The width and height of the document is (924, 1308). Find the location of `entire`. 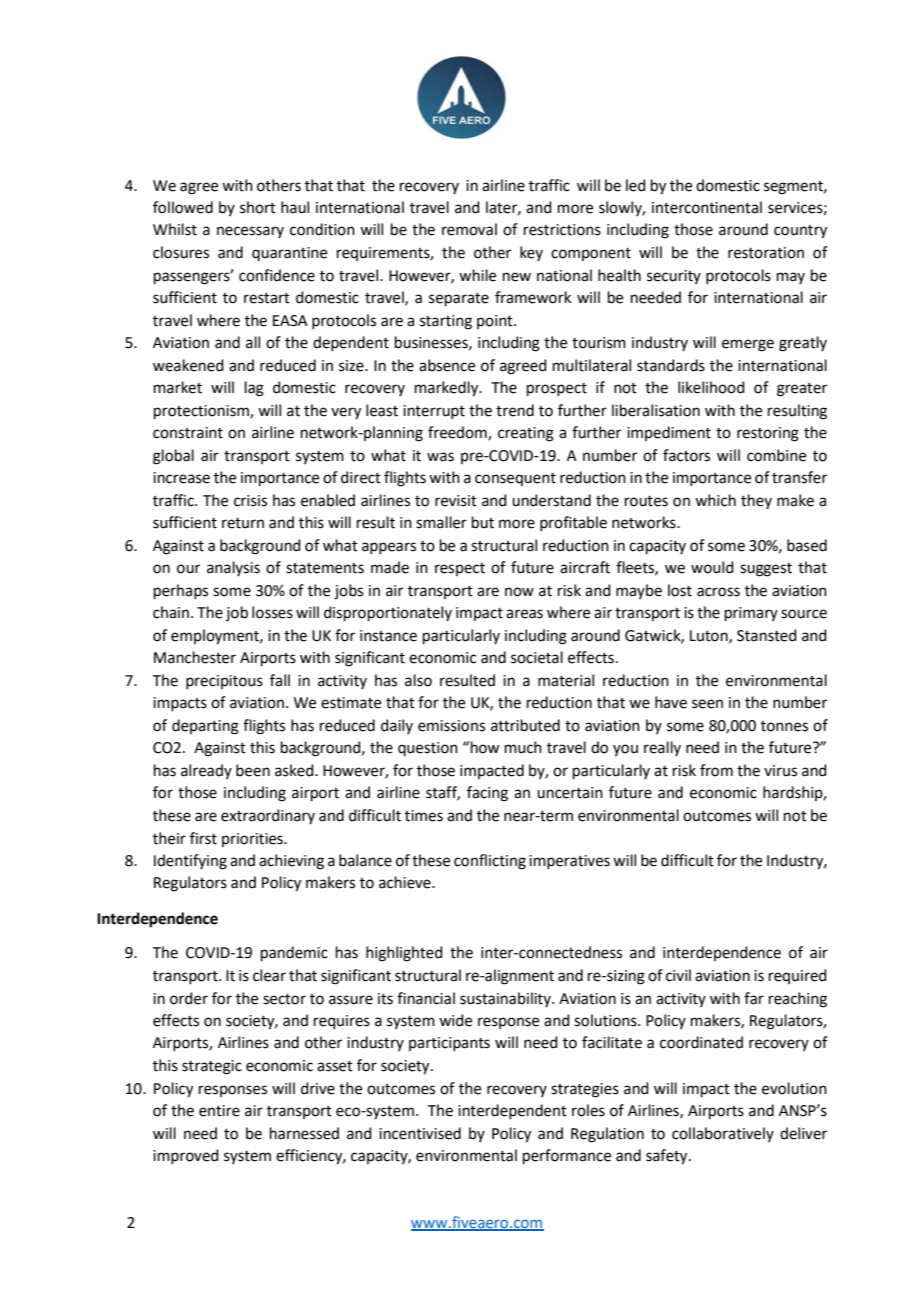

entire is located at coordinates (219, 1111).
